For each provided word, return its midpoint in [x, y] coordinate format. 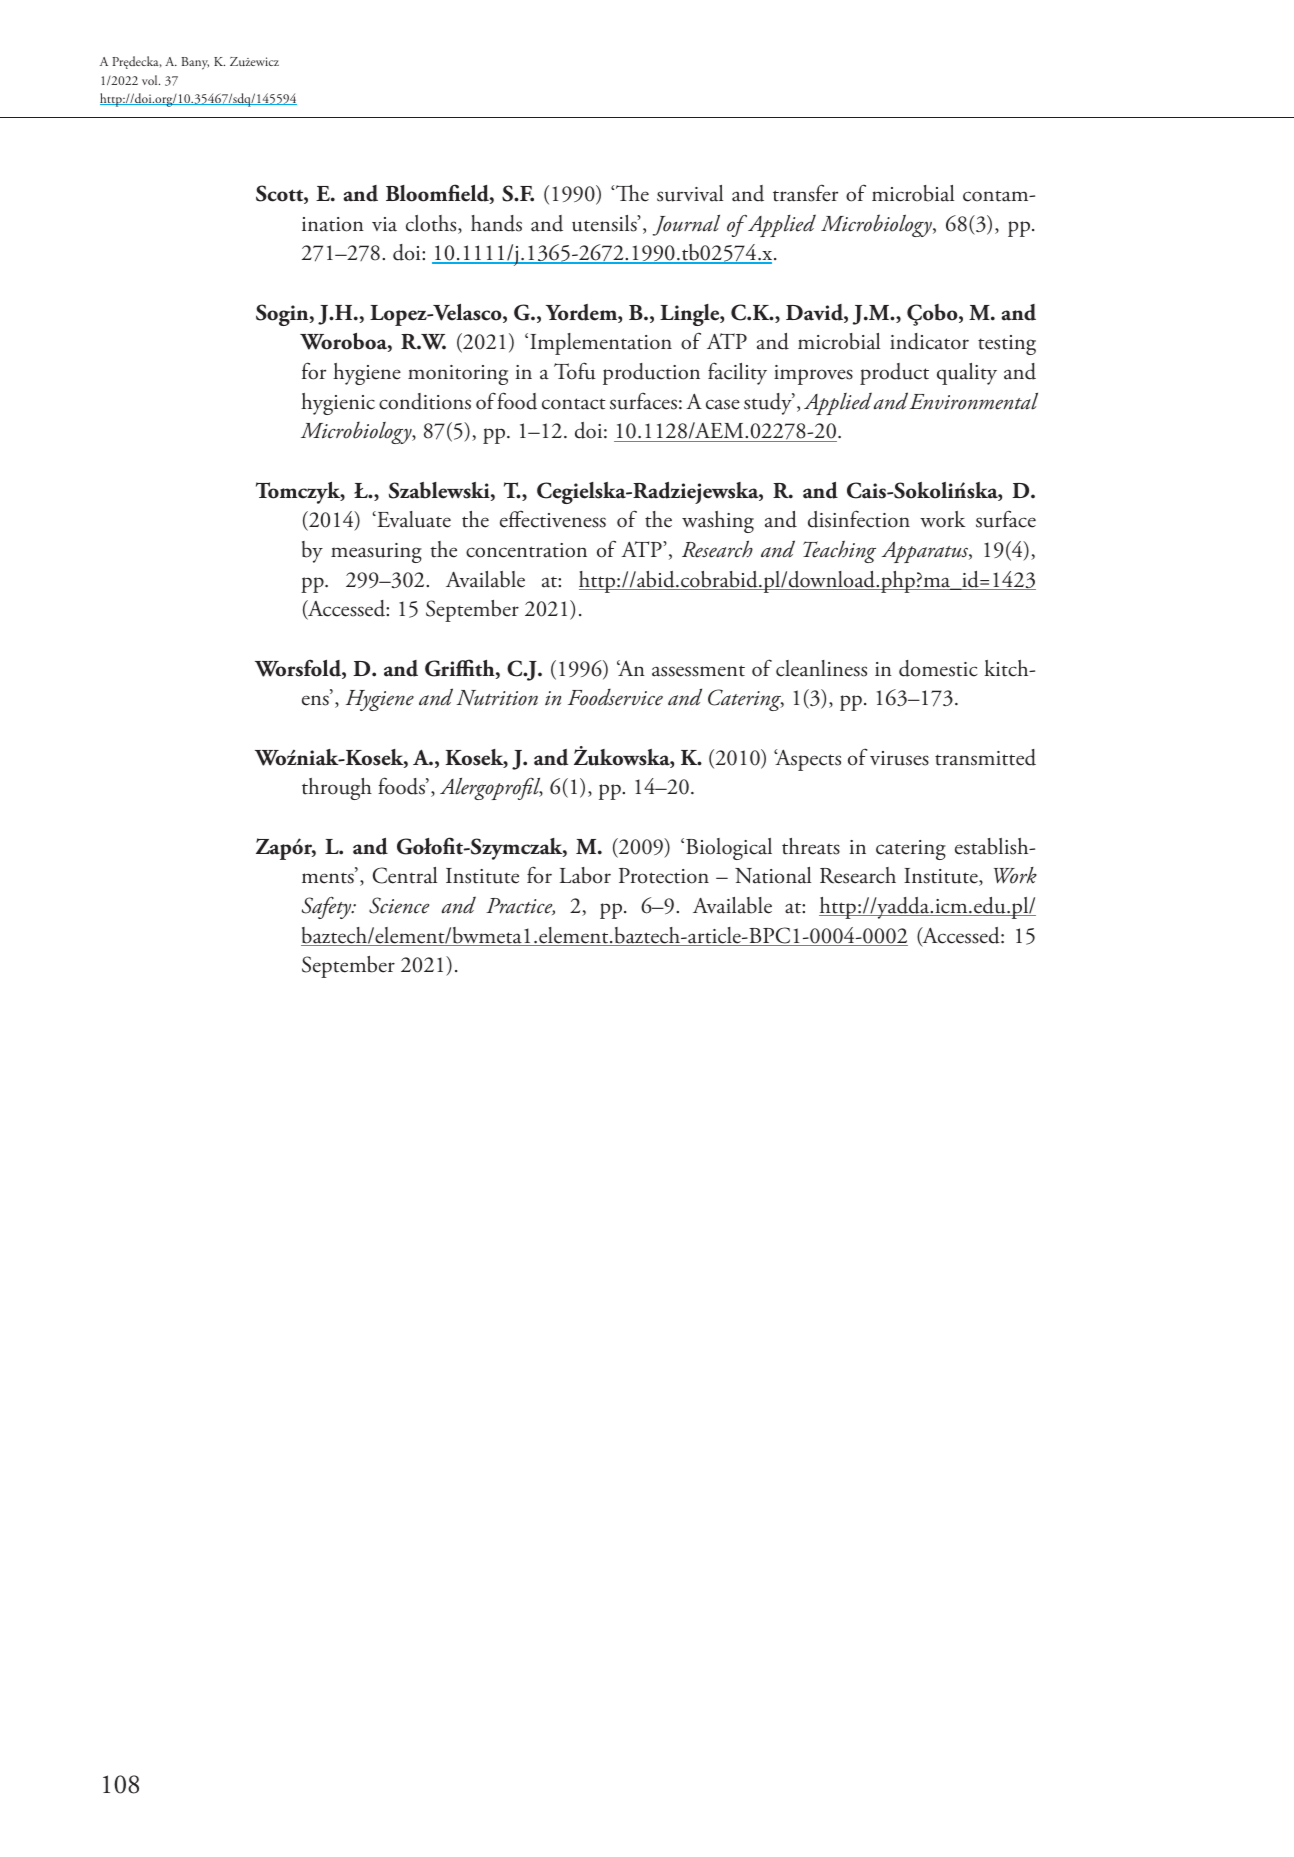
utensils [605, 223]
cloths [432, 224]
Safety [328, 907]
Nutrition [497, 698]
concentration [526, 550]
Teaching [839, 551]
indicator [929, 341]
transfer [805, 193]
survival [690, 193]
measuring [376, 553]
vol [151, 80]
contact [574, 404]
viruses [899, 758]
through [337, 789]
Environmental [974, 401]
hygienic [338, 404]
